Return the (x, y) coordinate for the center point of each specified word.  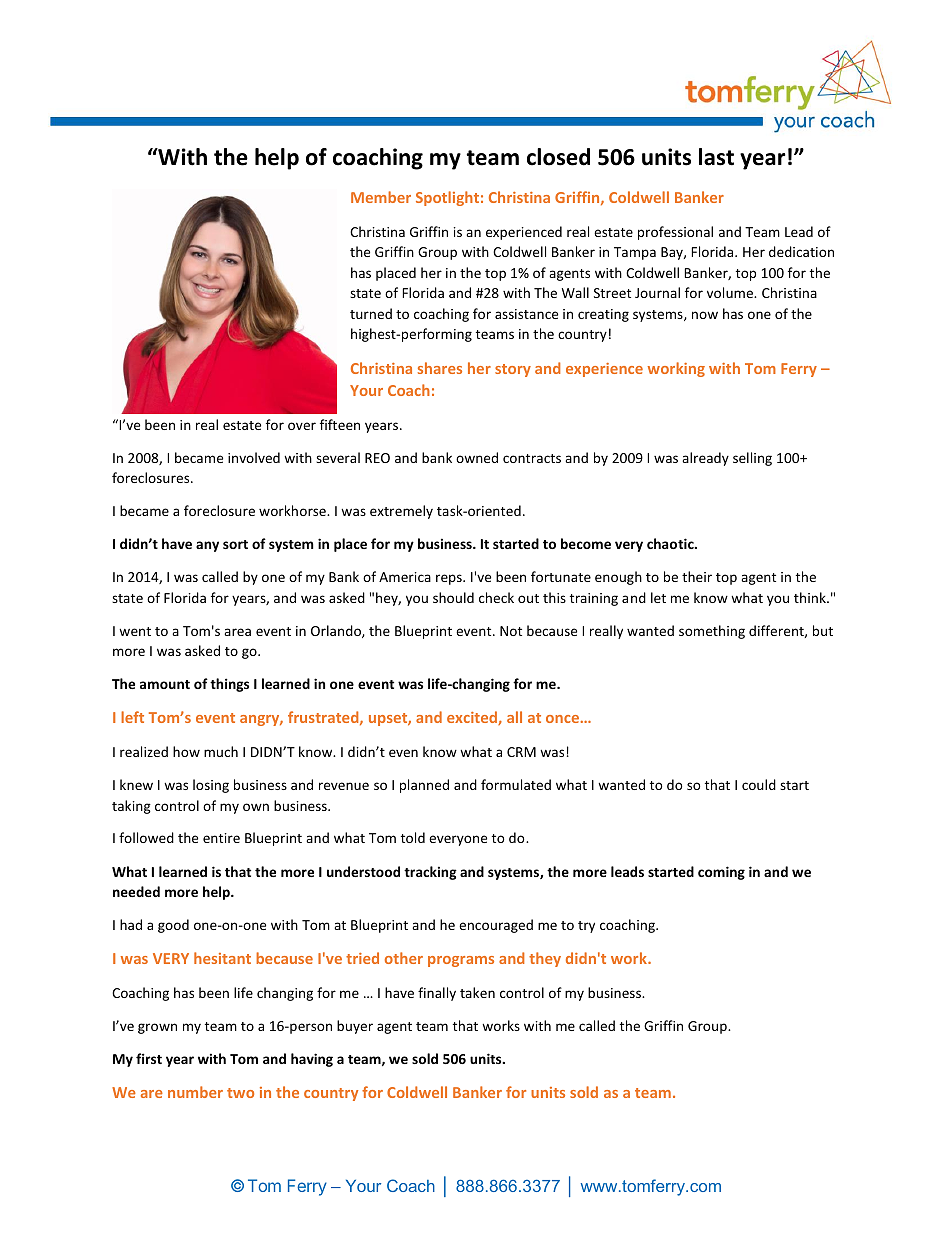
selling (752, 459)
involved (254, 457)
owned (477, 457)
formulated (516, 784)
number (195, 1092)
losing (211, 786)
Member (381, 197)
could (759, 784)
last (716, 157)
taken (477, 992)
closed (558, 157)
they (545, 959)
